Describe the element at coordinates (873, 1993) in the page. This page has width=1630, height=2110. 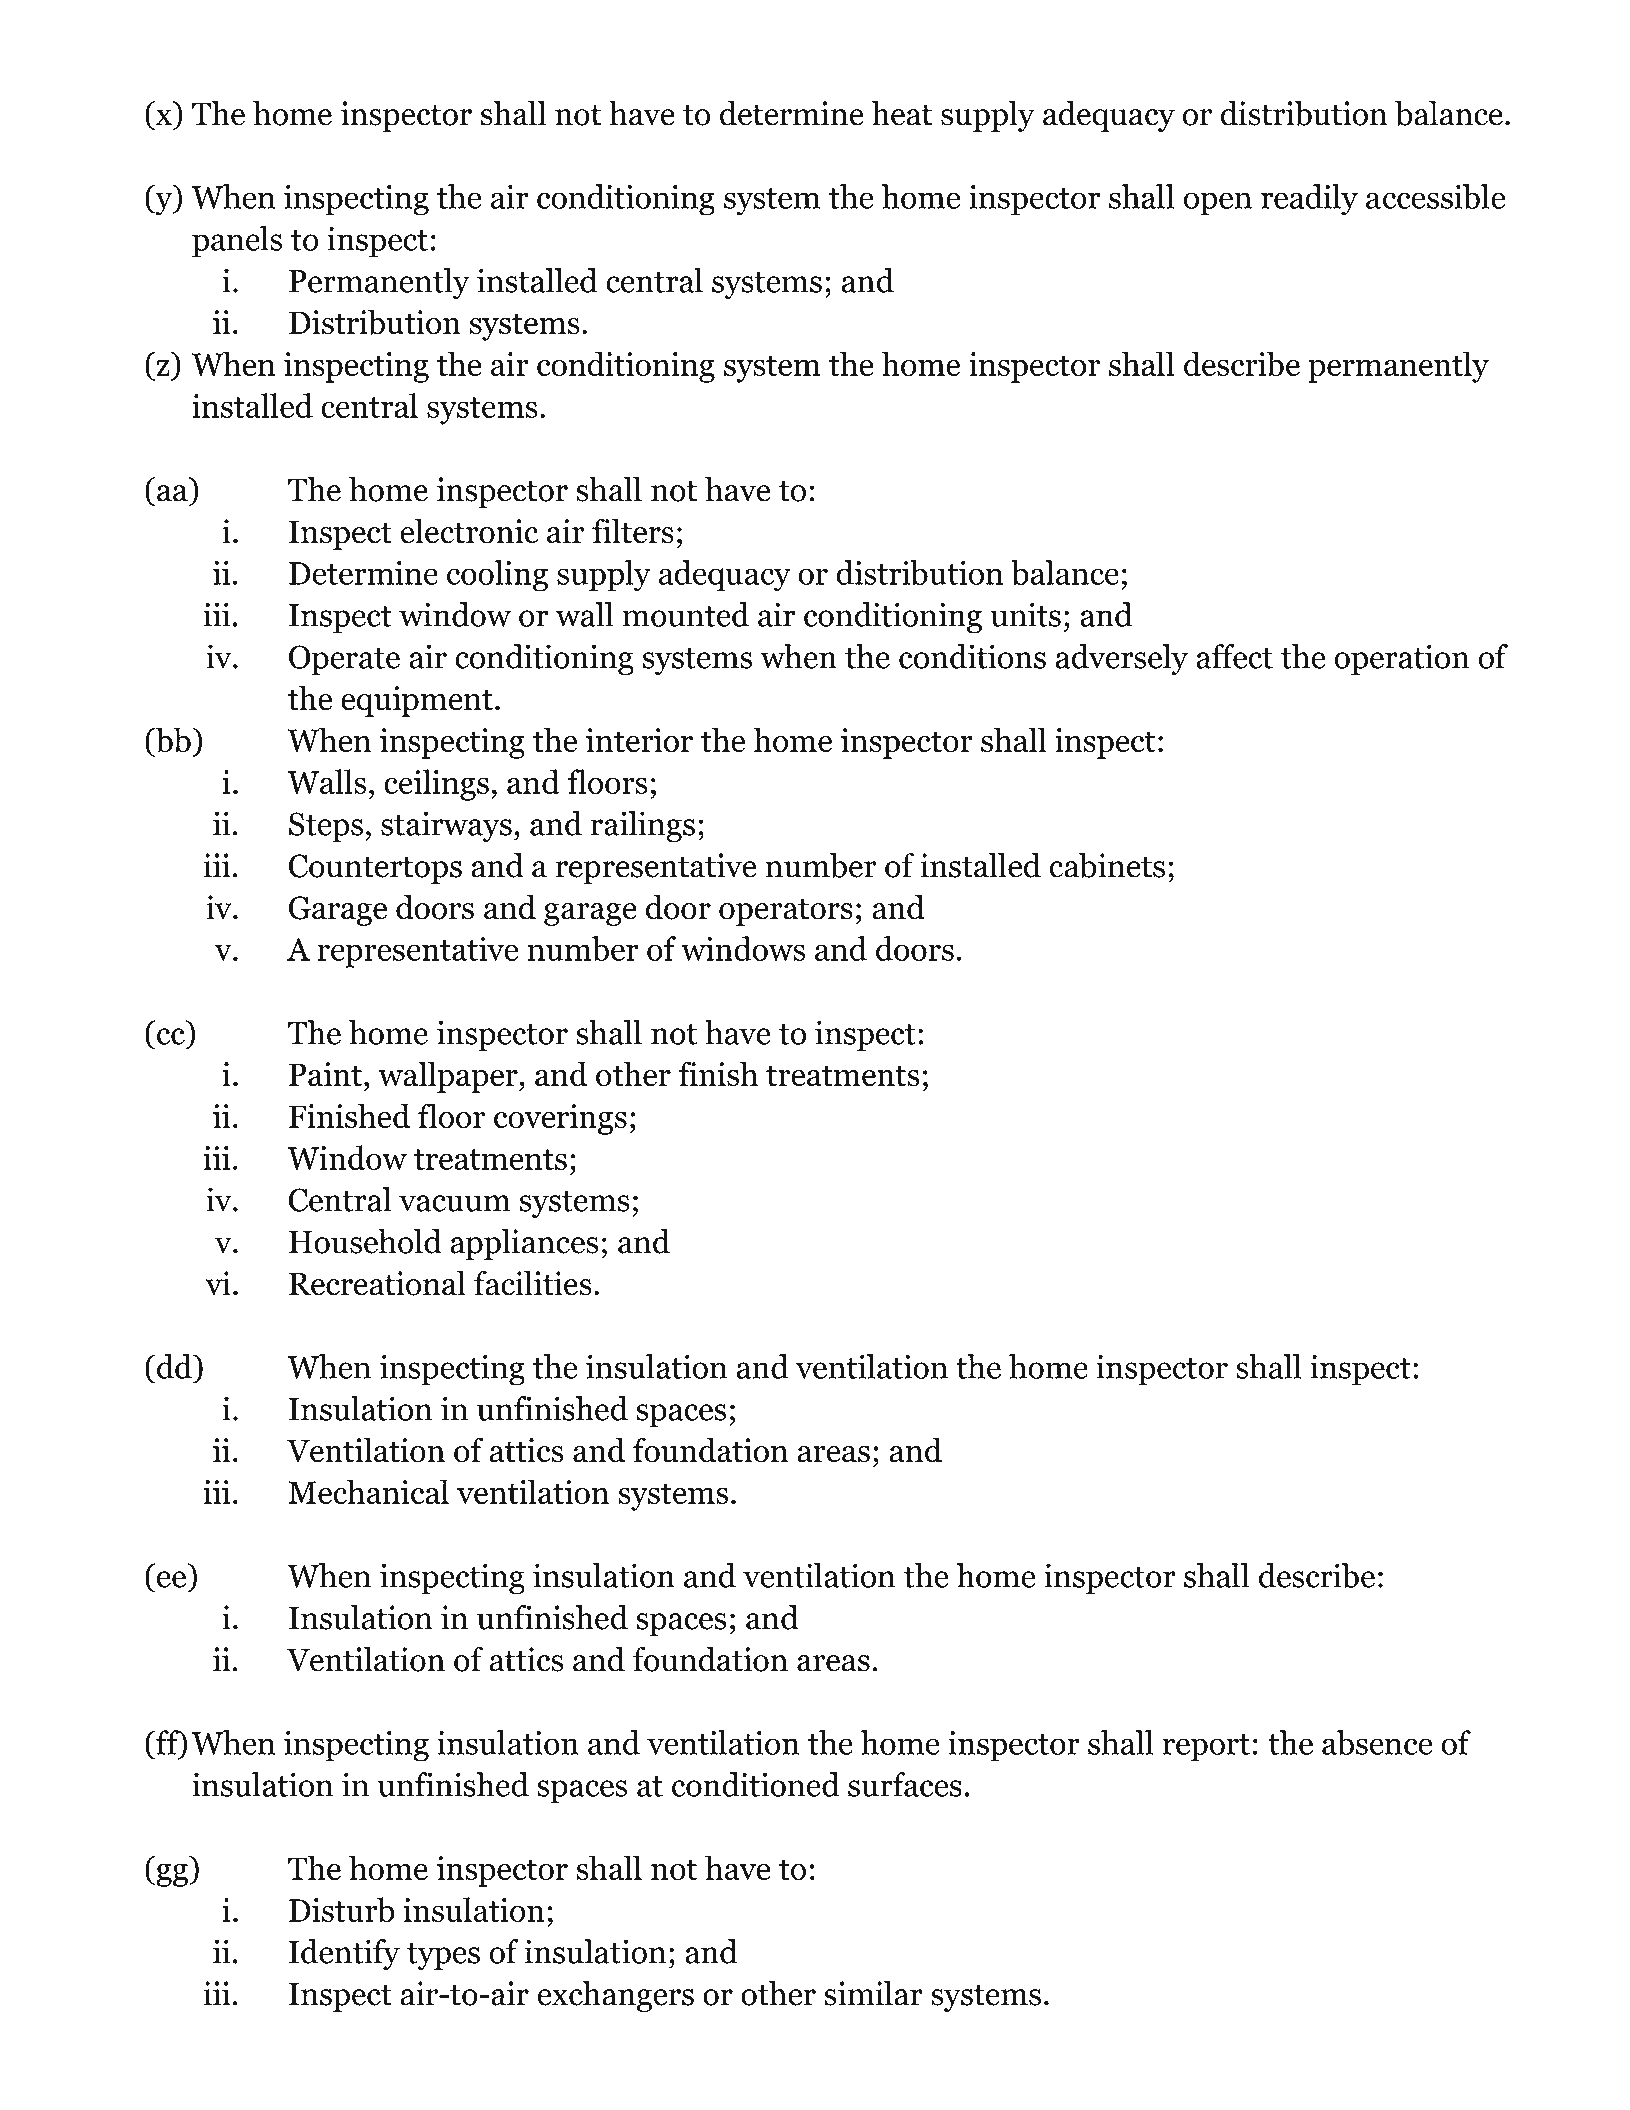
I see `similar` at that location.
